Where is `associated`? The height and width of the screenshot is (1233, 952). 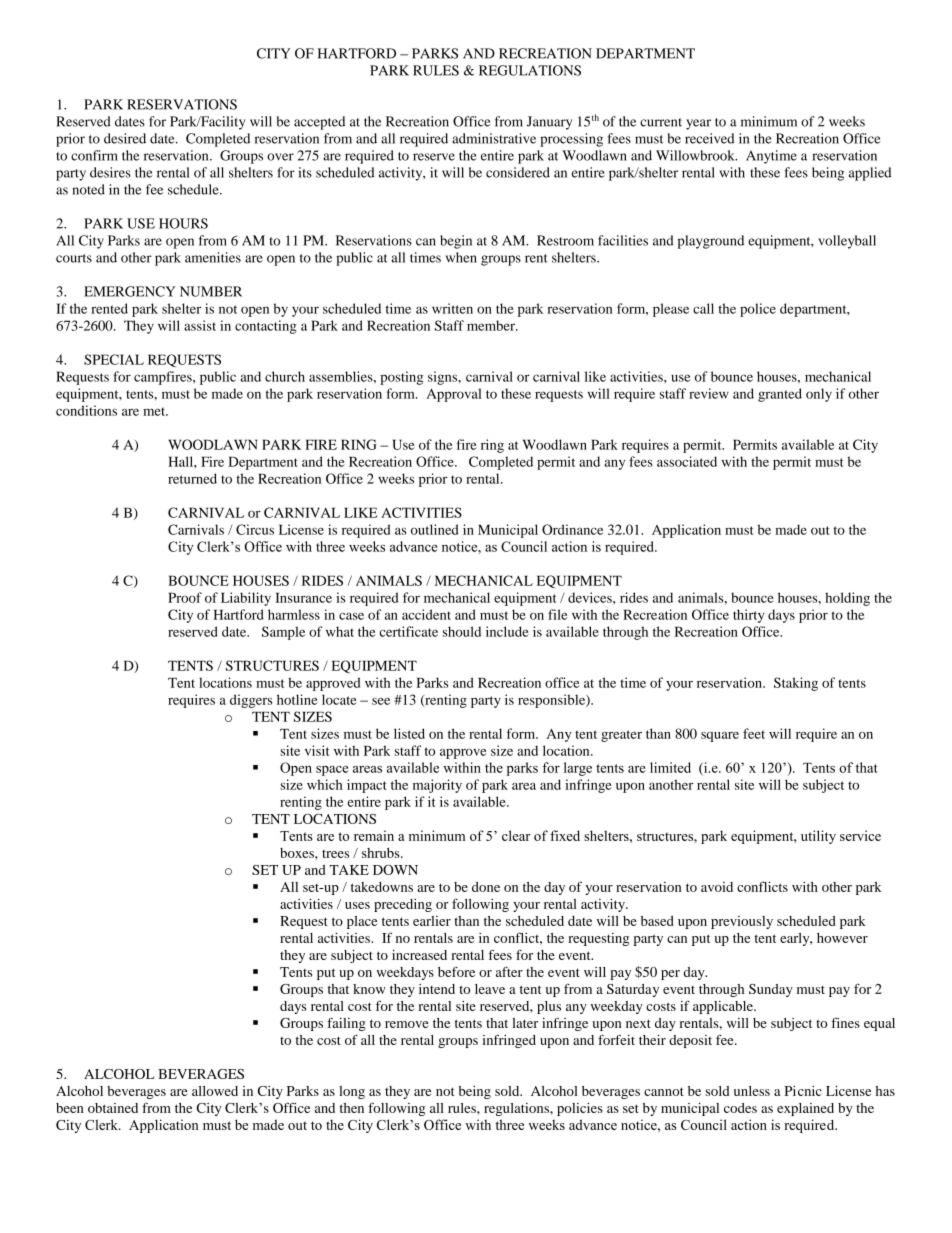 associated is located at coordinates (687, 461).
